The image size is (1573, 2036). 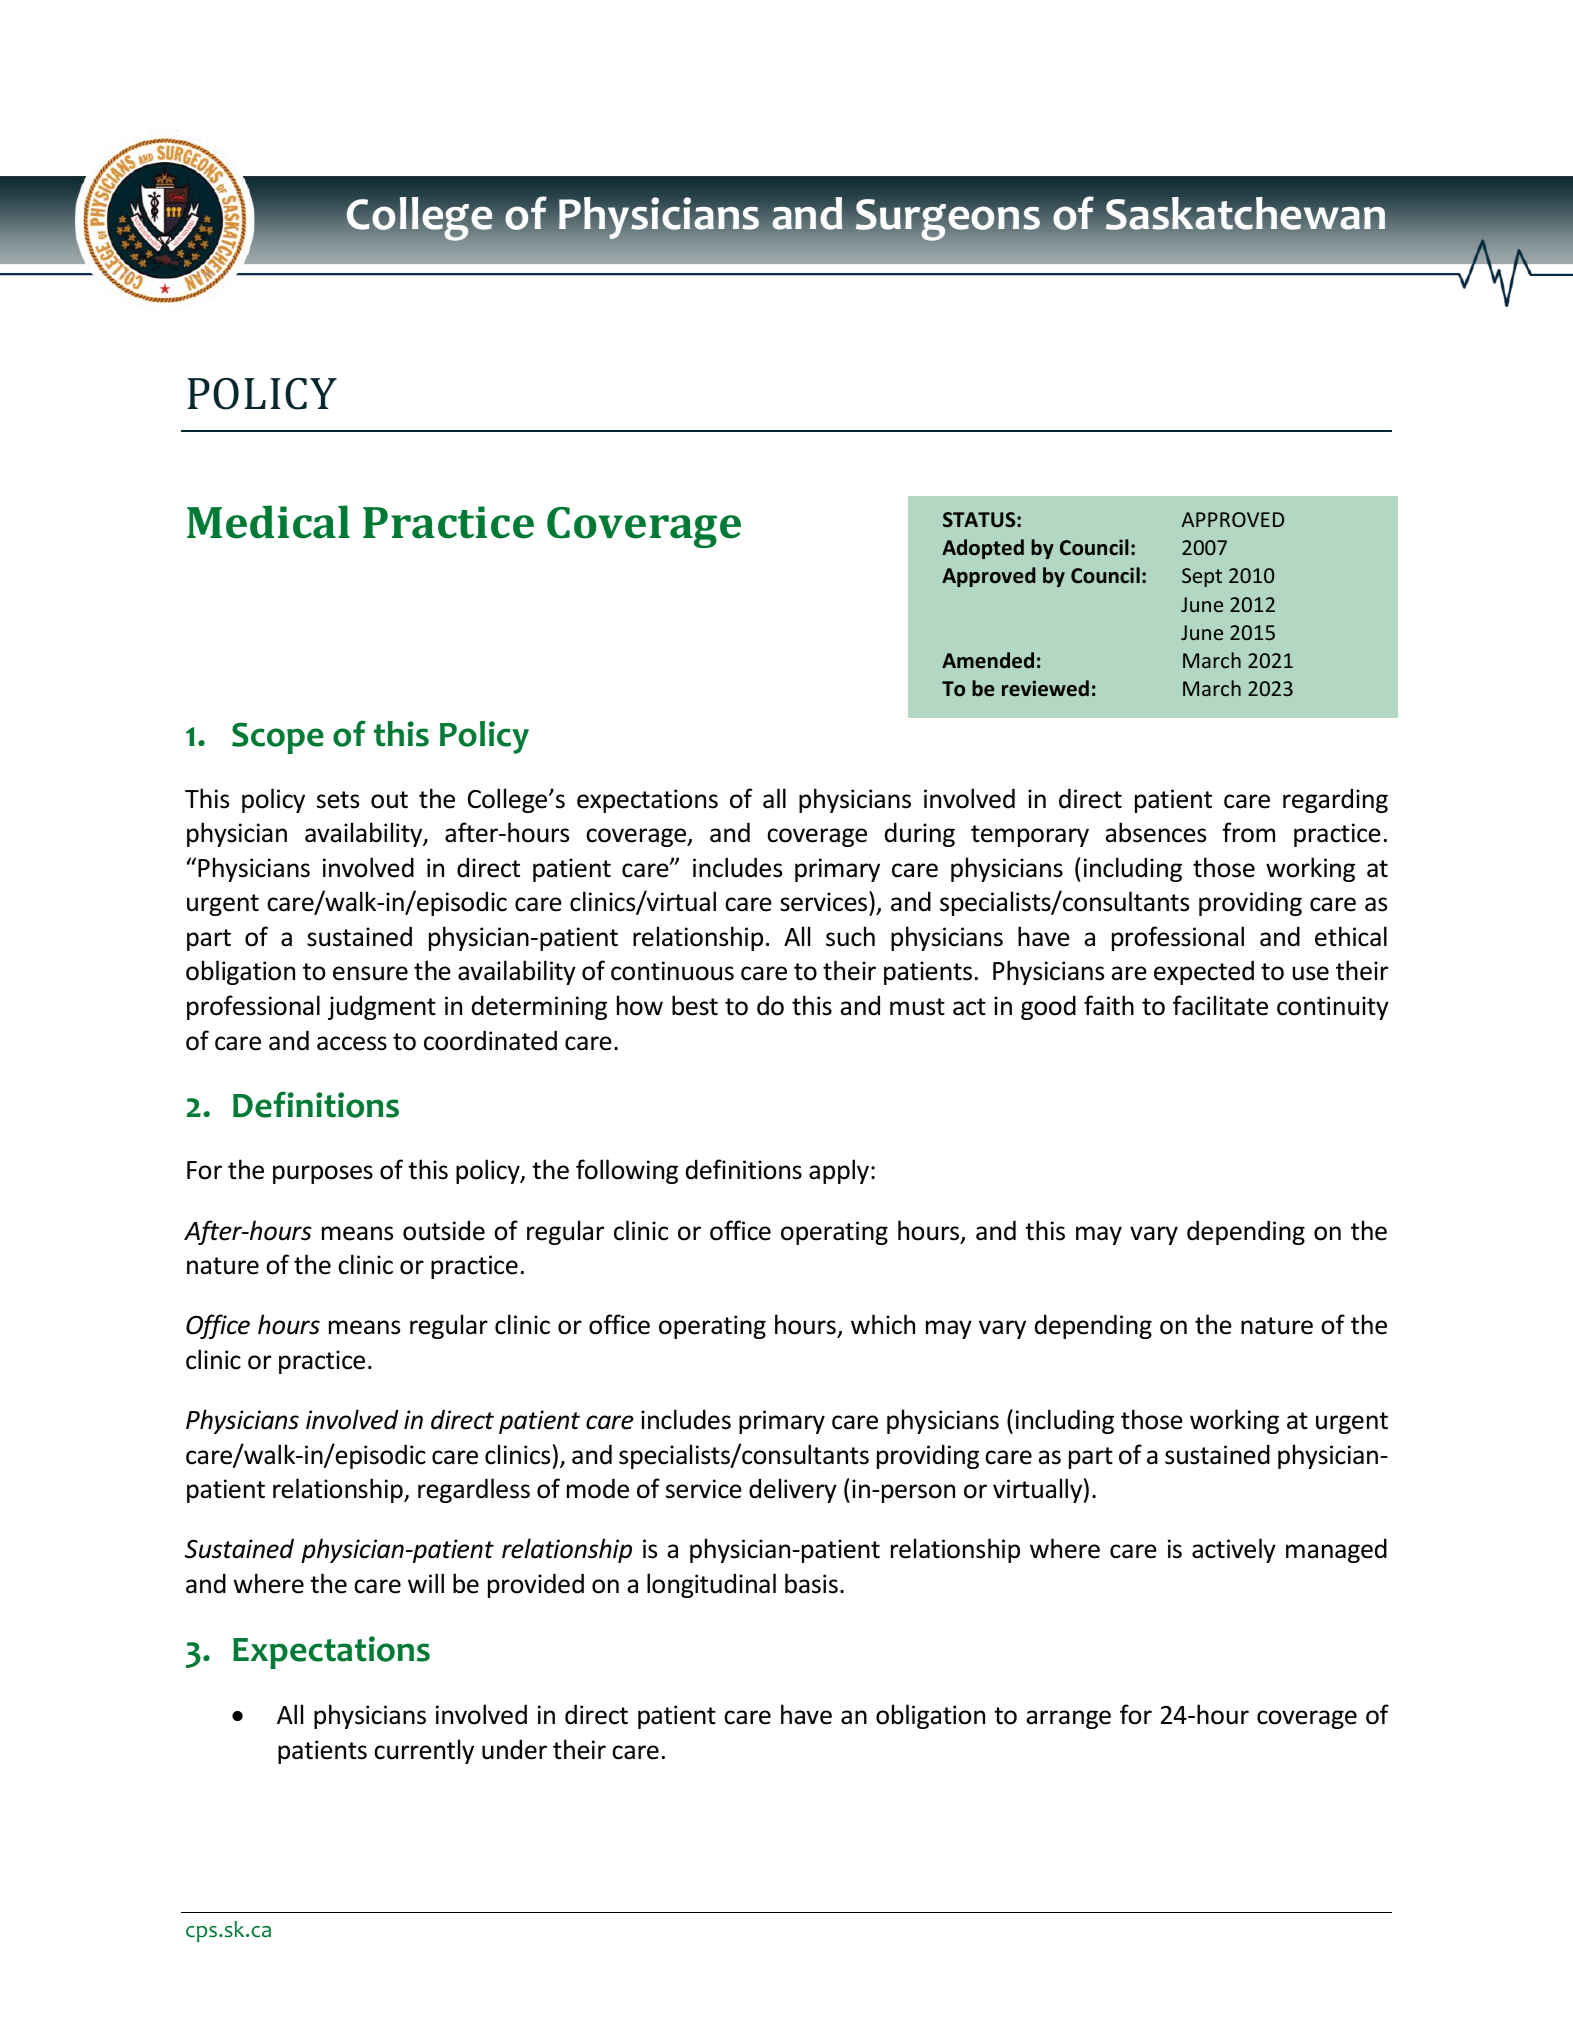 What do you see at coordinates (983, 549) in the screenshot?
I see `Adopted` at bounding box center [983, 549].
